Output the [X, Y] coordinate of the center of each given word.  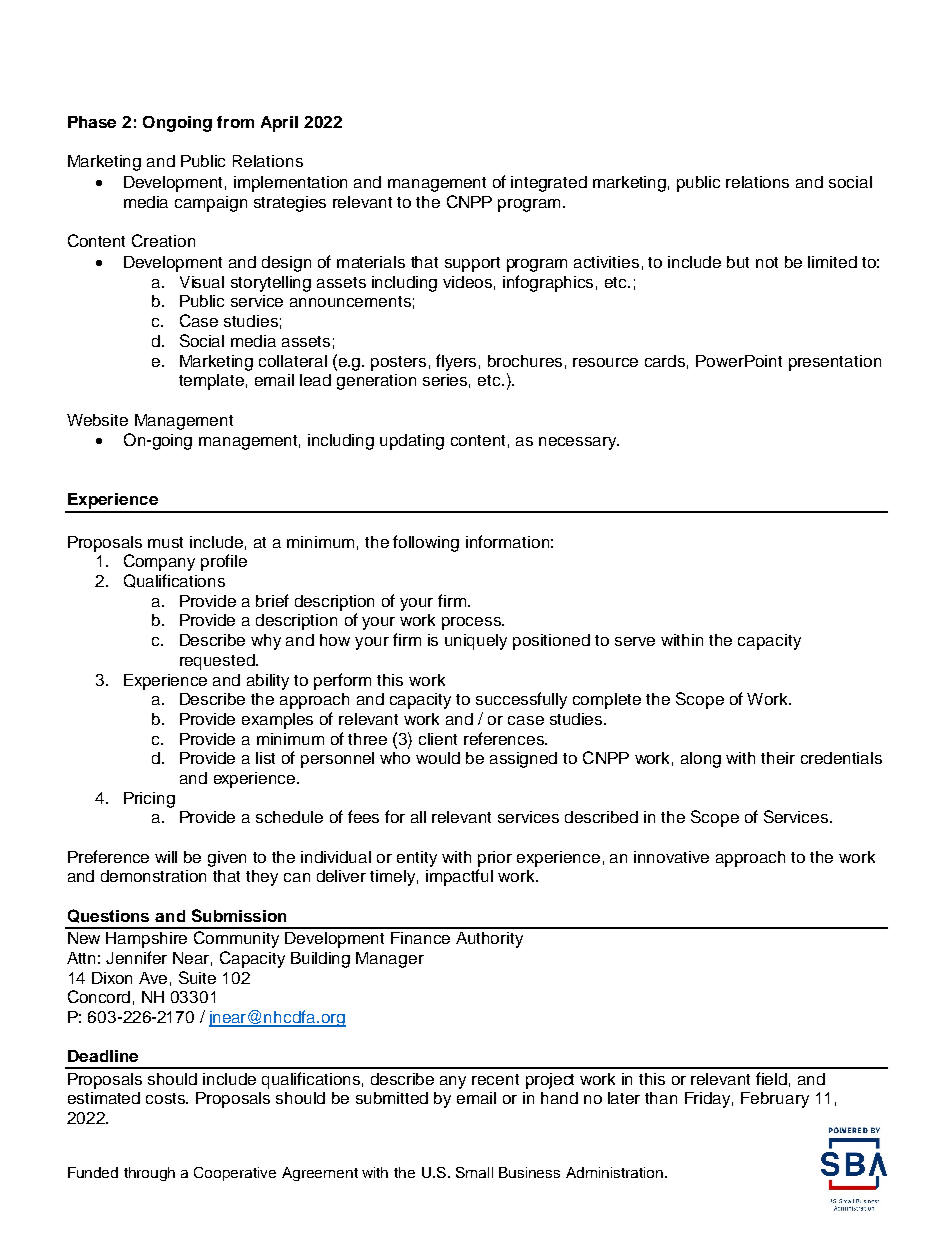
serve [635, 641]
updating [412, 442]
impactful [459, 877]
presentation [835, 363]
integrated [549, 184]
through [149, 1174]
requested [218, 662]
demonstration [153, 876]
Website [97, 420]
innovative [671, 857]
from [235, 122]
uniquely [476, 642]
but [738, 262]
